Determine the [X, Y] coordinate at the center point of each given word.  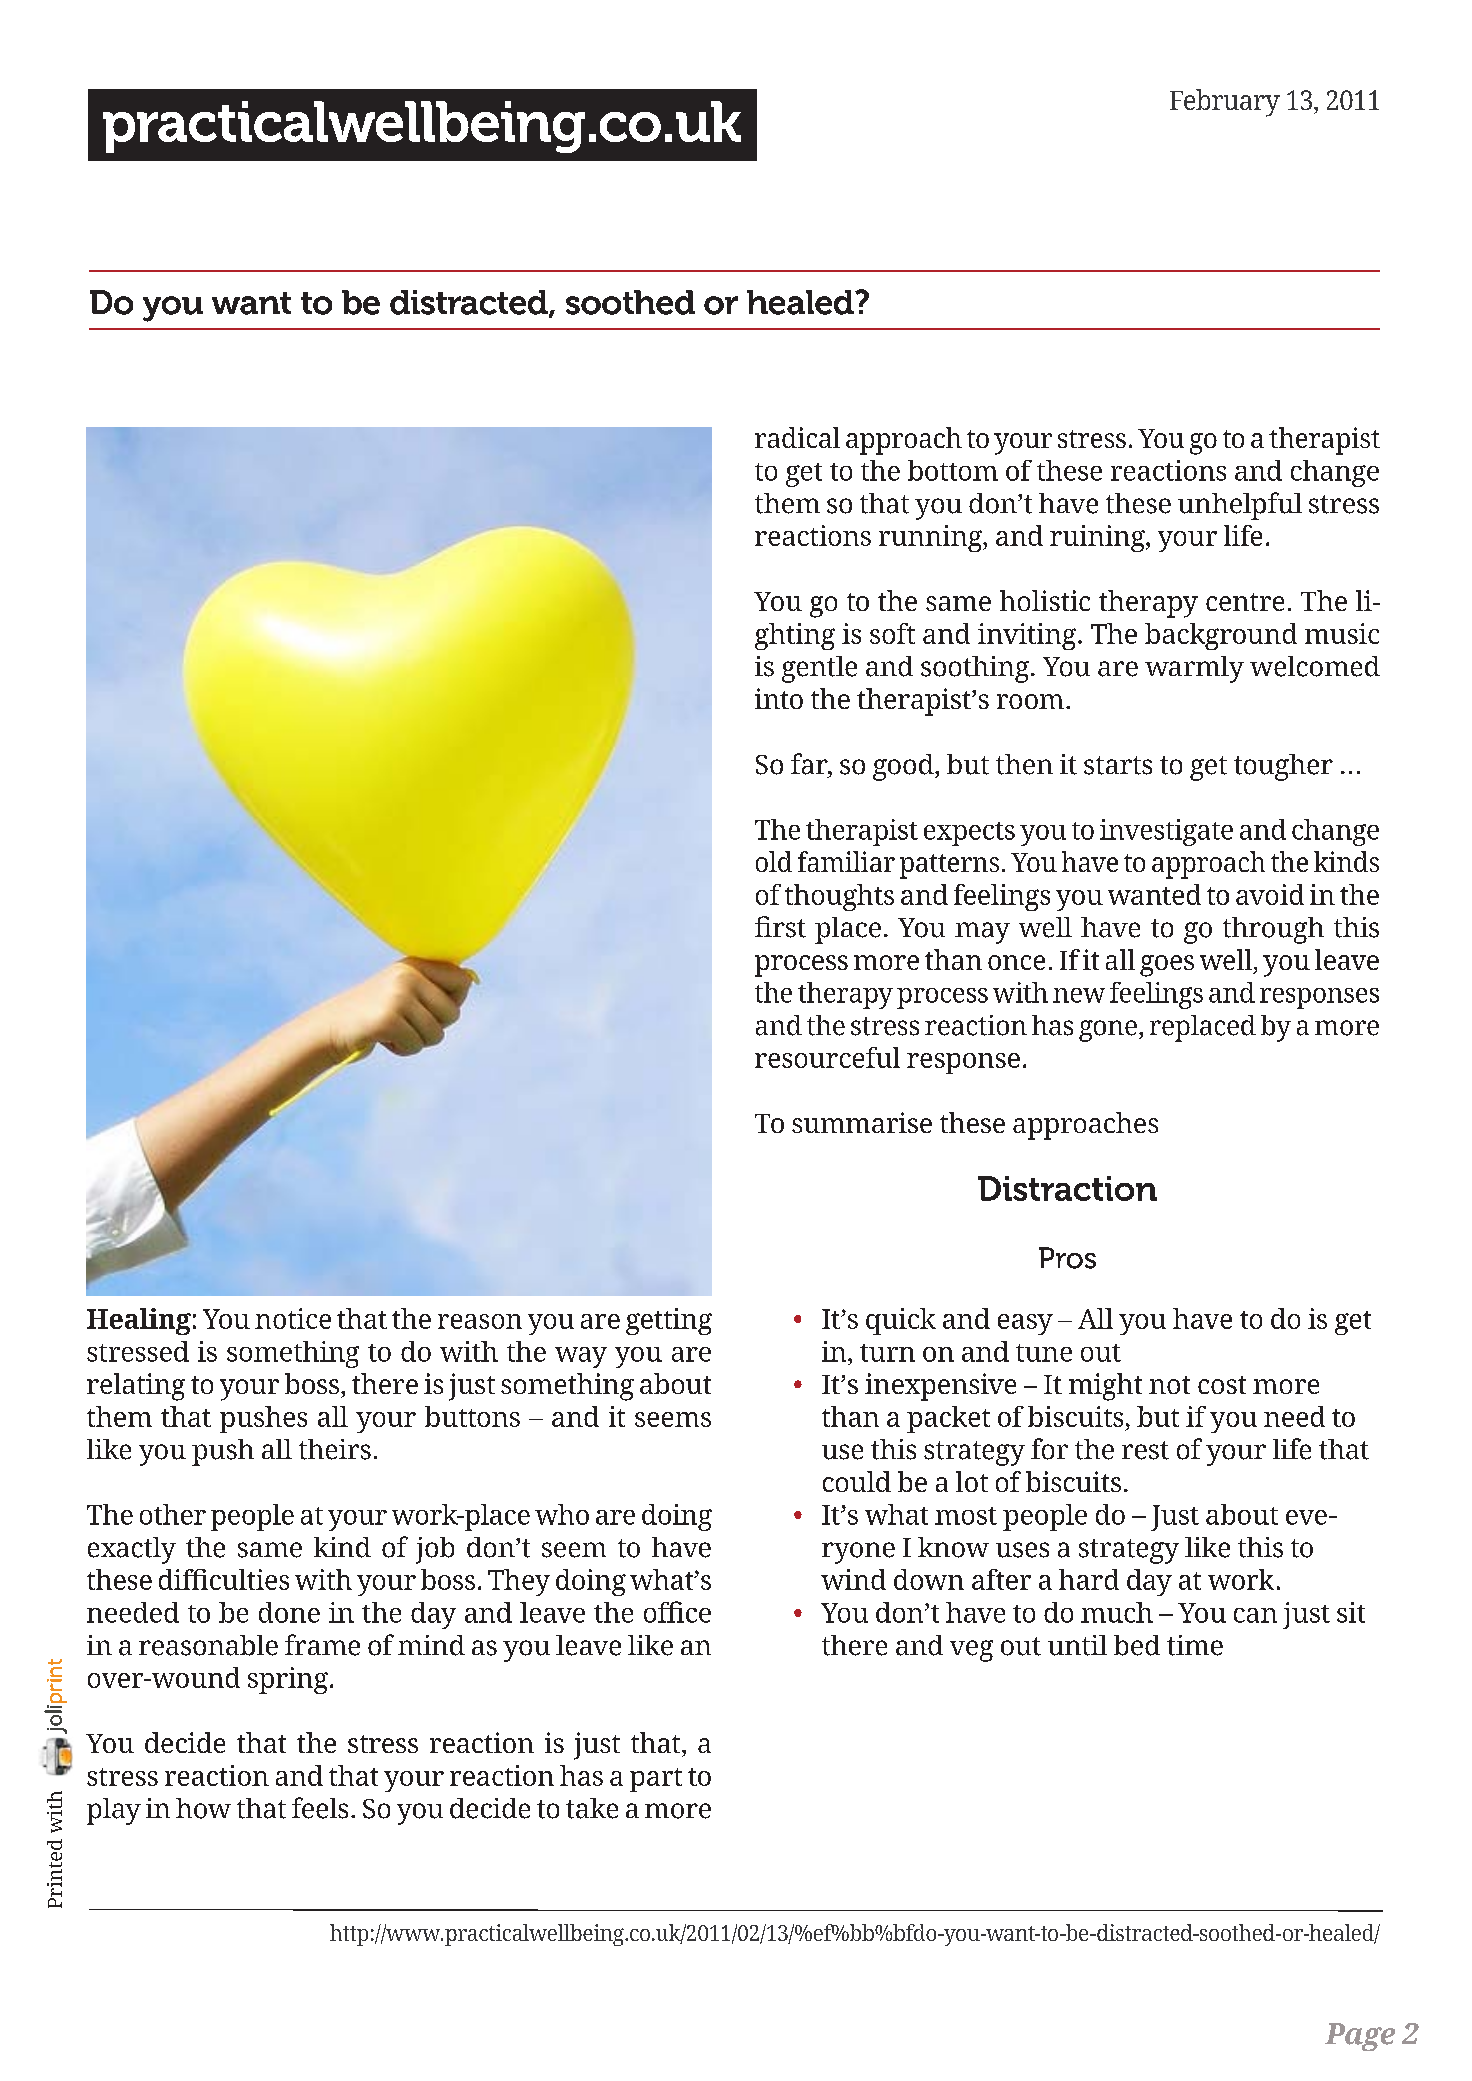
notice [293, 1318]
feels [320, 1808]
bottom [953, 470]
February [1225, 103]
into [779, 698]
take [592, 1808]
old [774, 861]
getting [669, 1321]
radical [797, 437]
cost [1222, 1385]
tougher [1283, 767]
